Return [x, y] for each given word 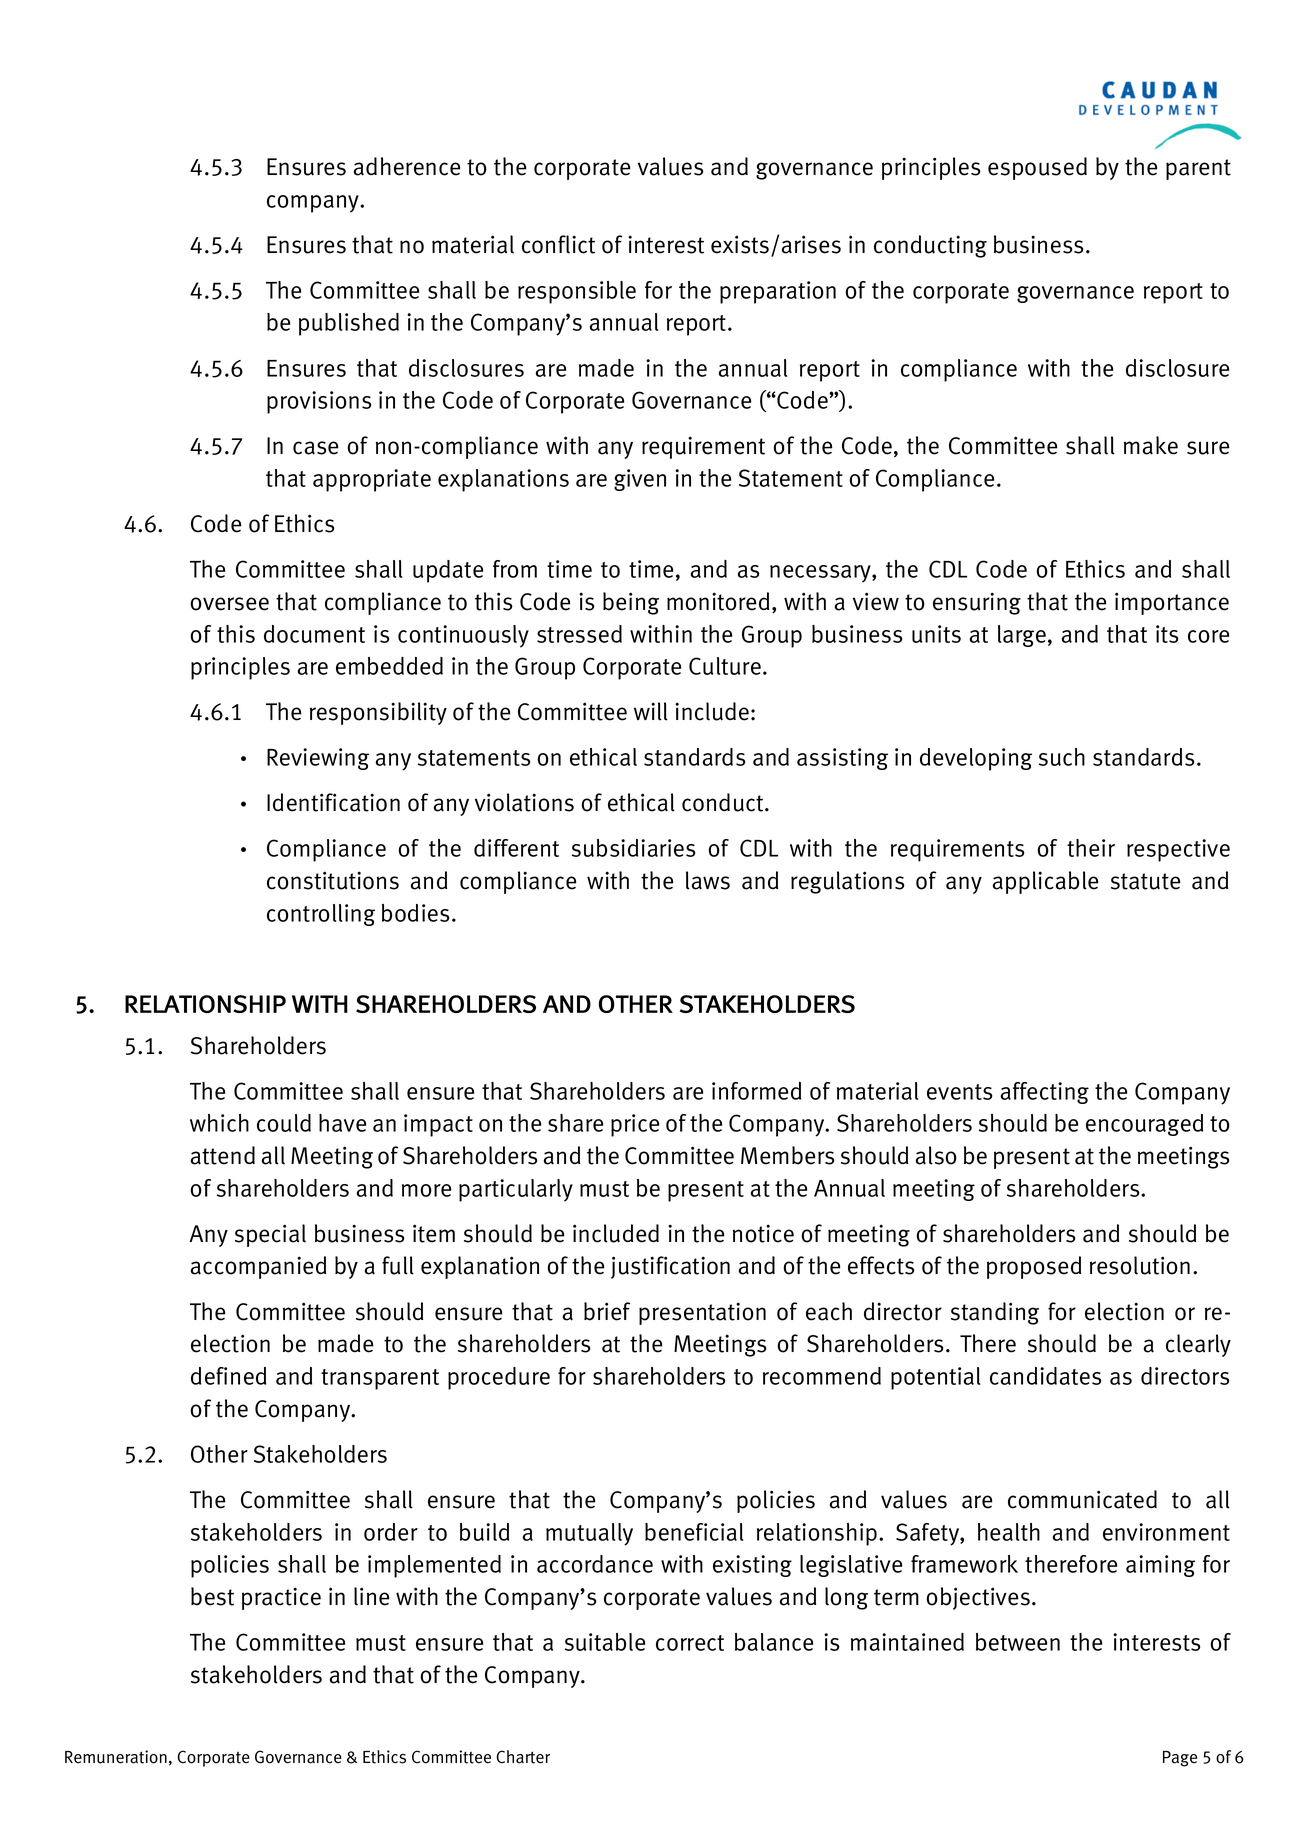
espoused [1037, 168]
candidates [1045, 1376]
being [631, 603]
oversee [230, 604]
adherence [407, 166]
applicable [1045, 882]
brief [607, 1311]
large [1022, 636]
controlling [321, 915]
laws [708, 880]
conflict [558, 244]
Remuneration [116, 1757]
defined [228, 1376]
